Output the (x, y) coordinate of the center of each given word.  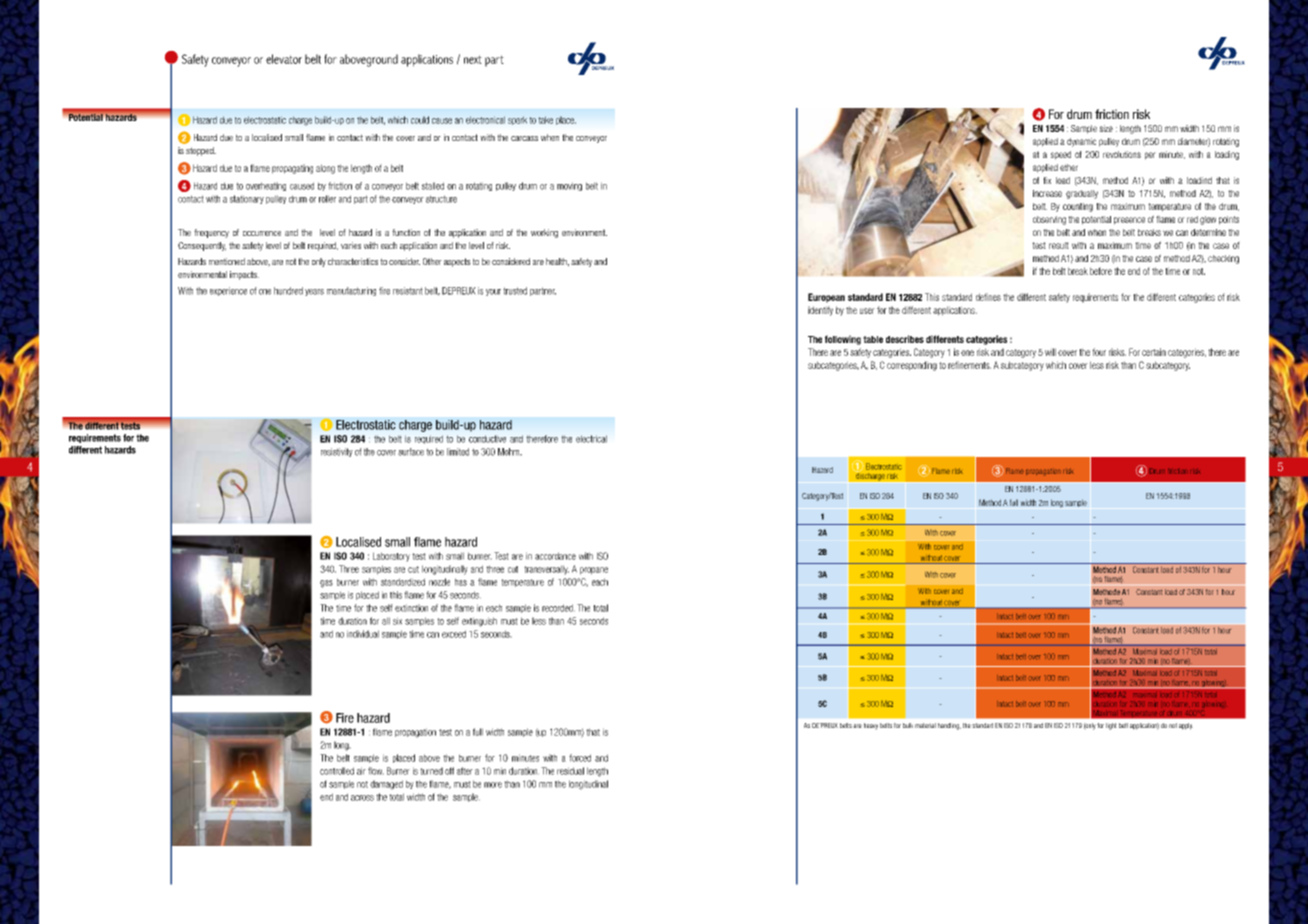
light (1111, 726)
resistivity (337, 452)
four (1099, 352)
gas (326, 584)
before (1101, 271)
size (1106, 128)
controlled (337, 771)
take (545, 120)
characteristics (353, 261)
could (420, 120)
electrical (591, 439)
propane (594, 571)
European (826, 298)
